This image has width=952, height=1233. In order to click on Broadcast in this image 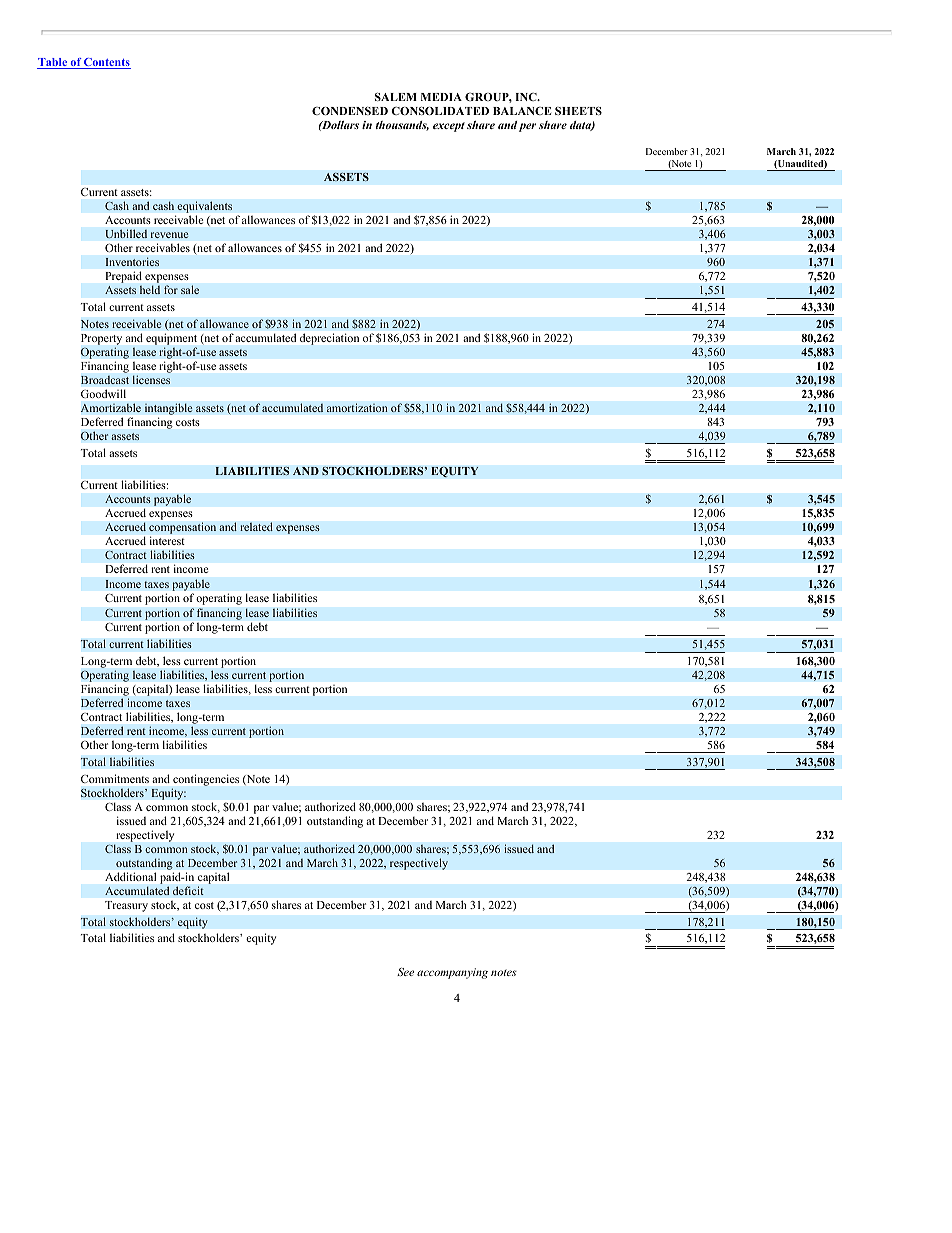, I will do `click(105, 380)`.
